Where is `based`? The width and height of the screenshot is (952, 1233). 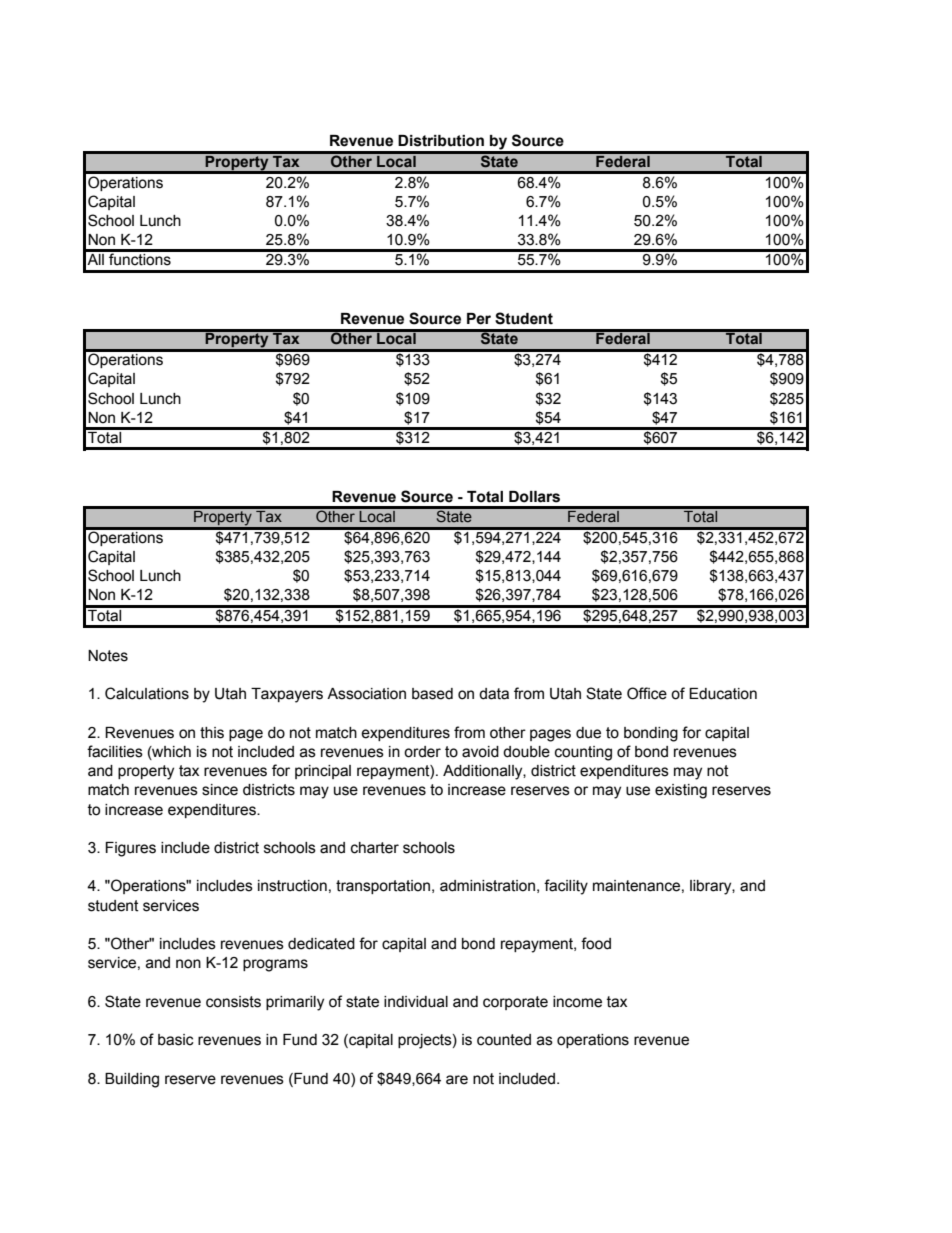 based is located at coordinates (432, 694).
